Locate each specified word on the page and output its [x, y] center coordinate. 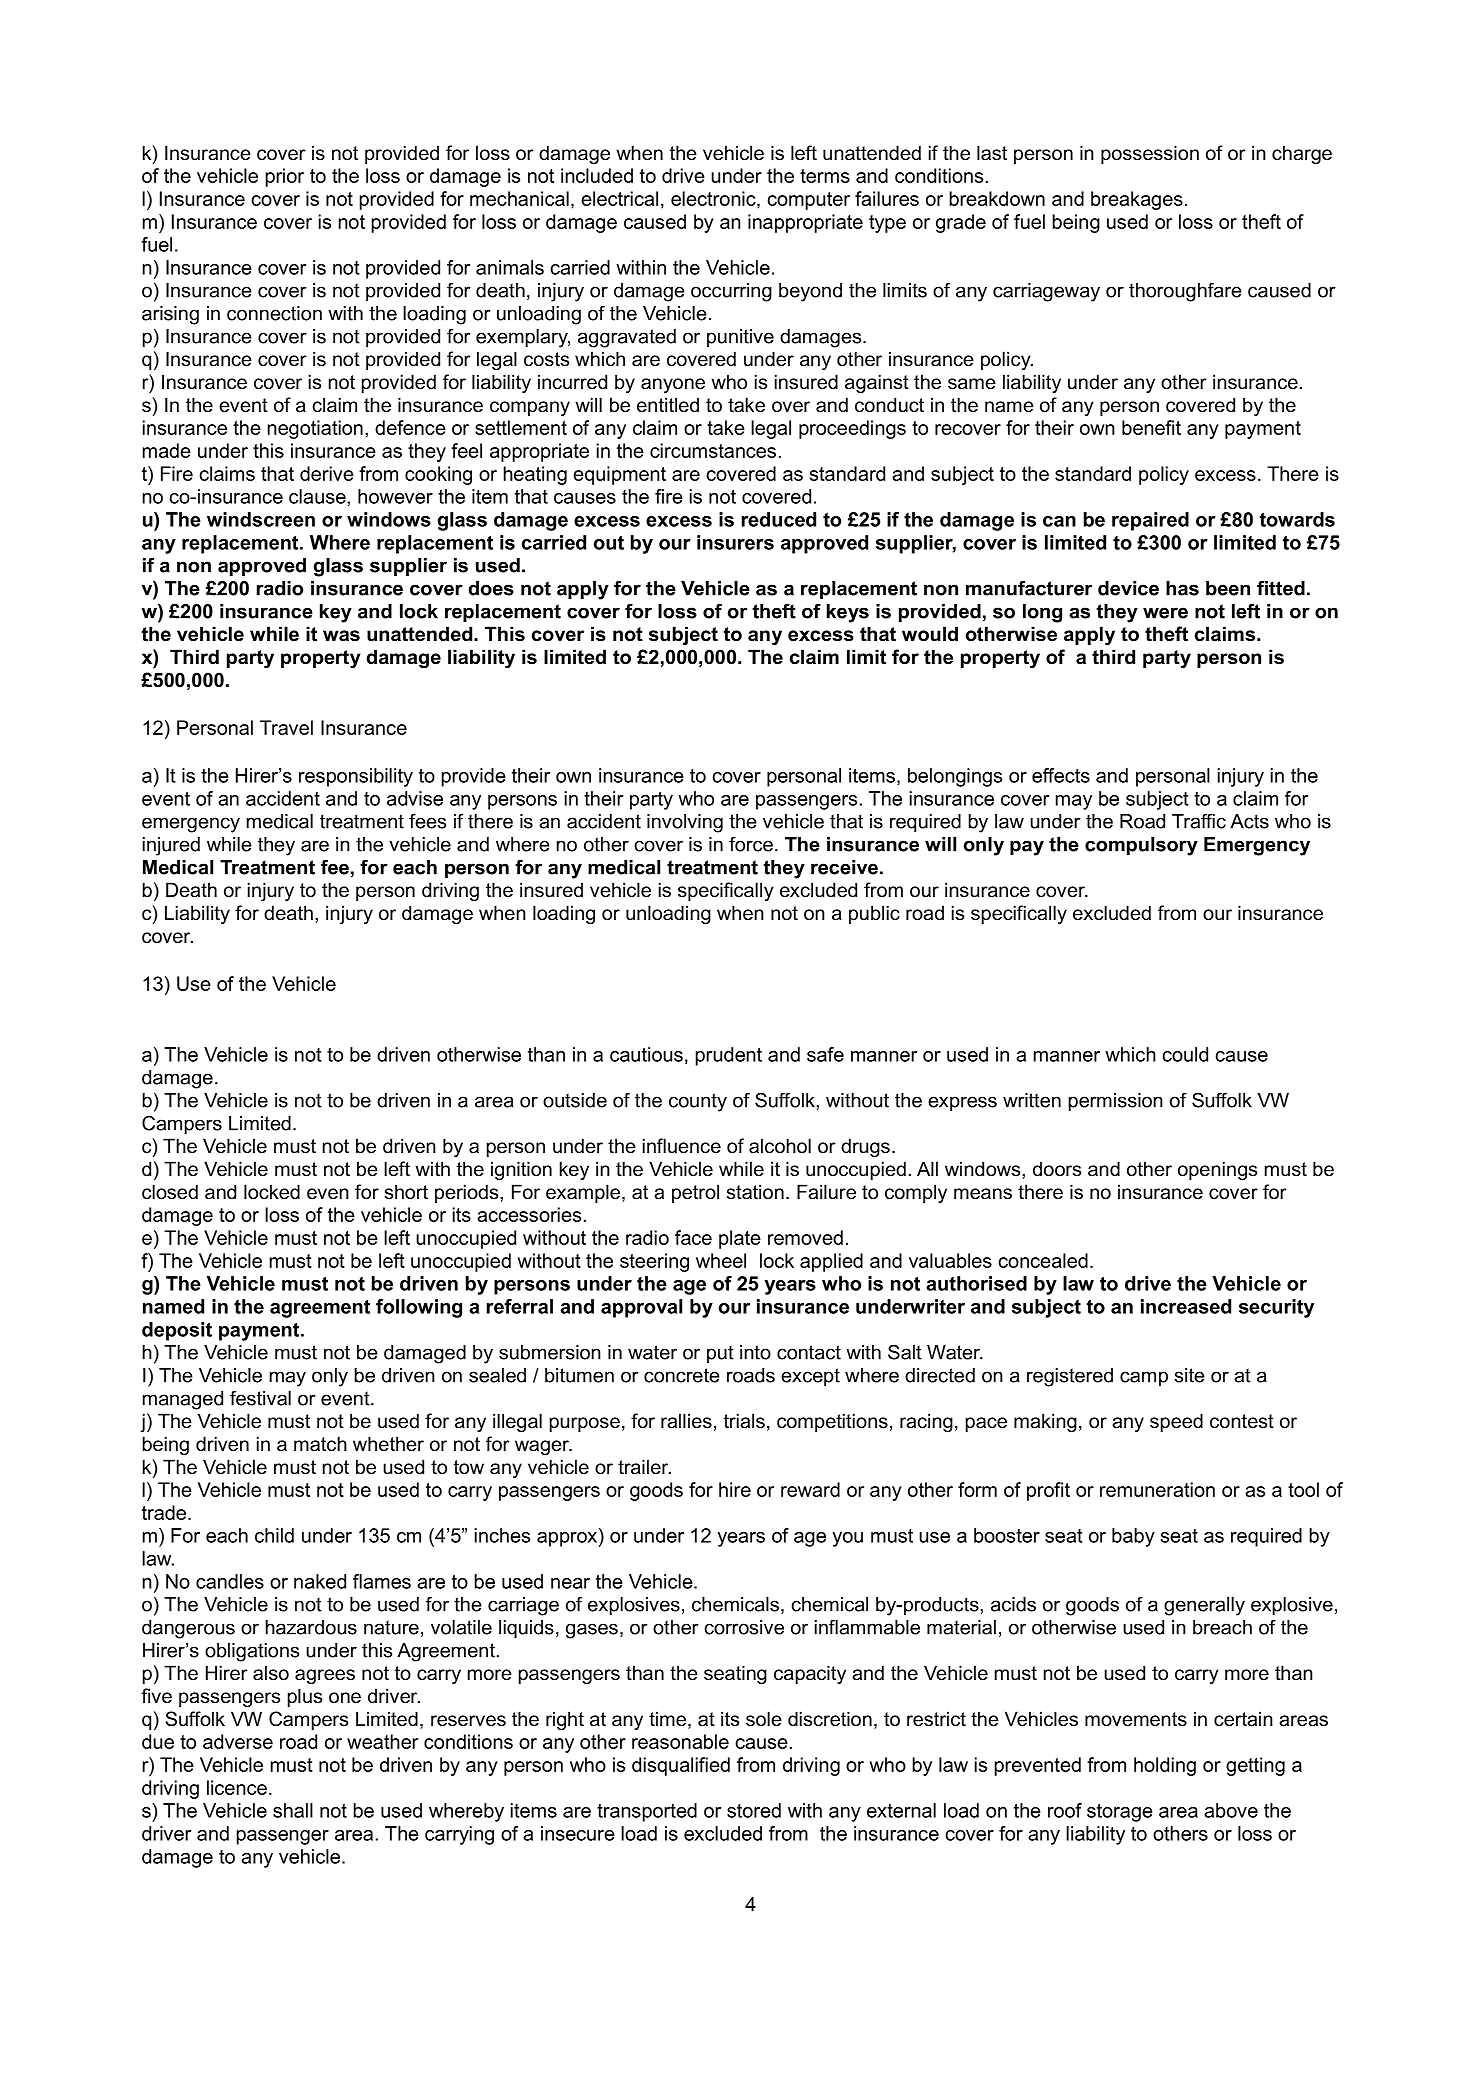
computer [808, 201]
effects [1061, 775]
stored [754, 1810]
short [406, 1192]
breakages [1137, 200]
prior [285, 177]
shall [293, 1810]
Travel [286, 727]
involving [685, 823]
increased [1186, 1306]
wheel [721, 1260]
